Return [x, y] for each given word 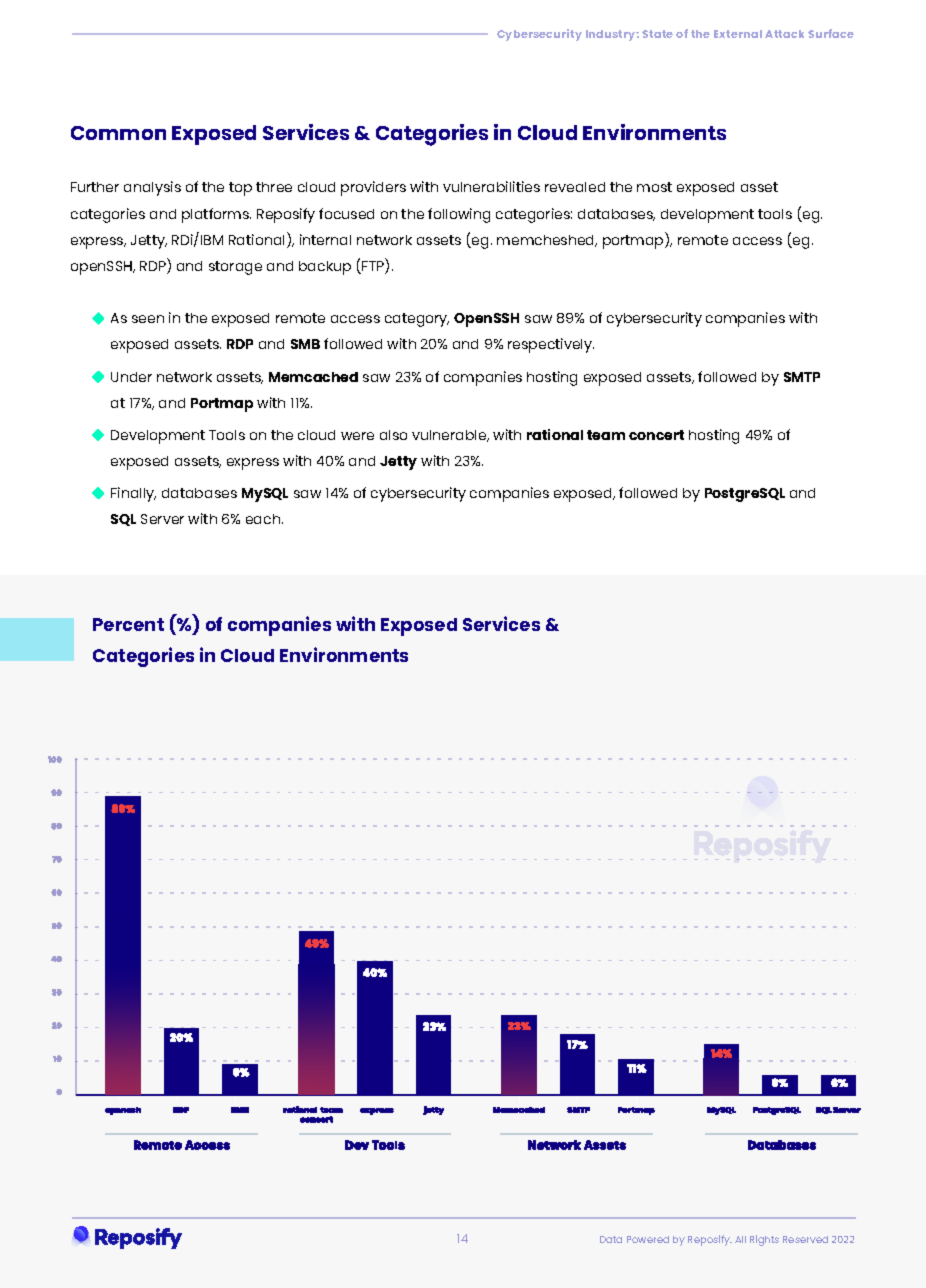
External [738, 34]
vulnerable [450, 436]
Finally [133, 494]
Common [118, 133]
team [606, 435]
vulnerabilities [491, 186]
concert [656, 435]
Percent [128, 624]
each [264, 519]
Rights [764, 1240]
